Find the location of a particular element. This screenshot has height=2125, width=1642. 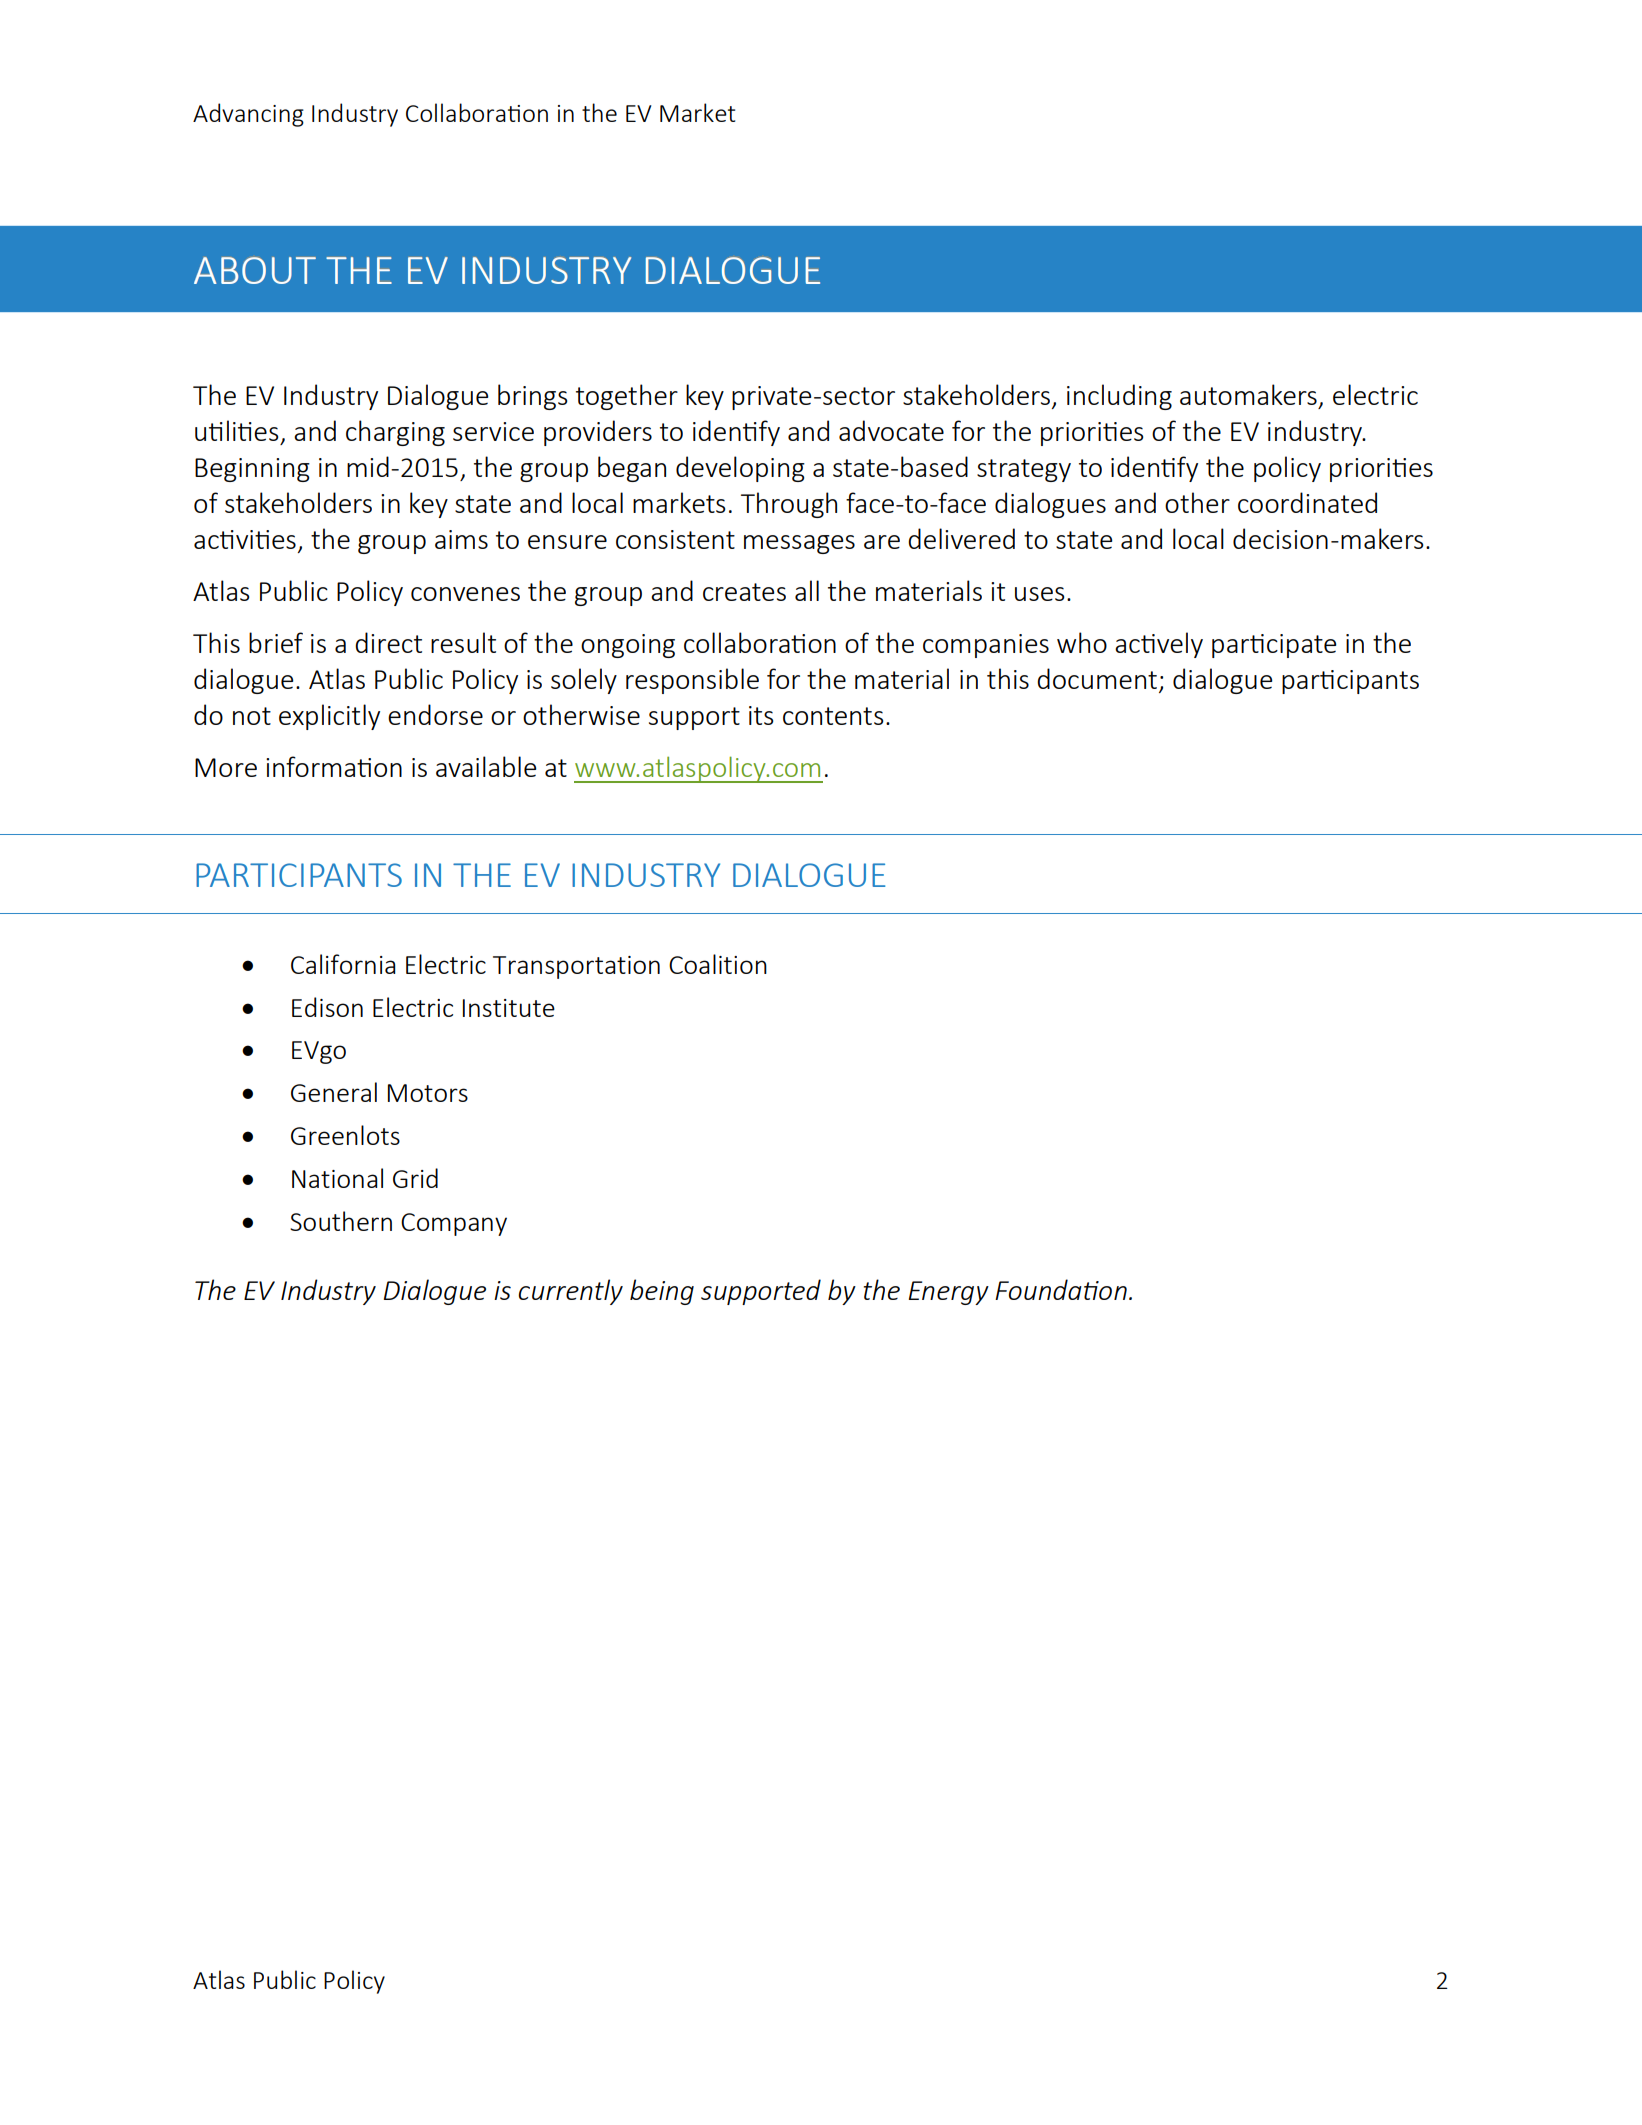

including is located at coordinates (1119, 397).
